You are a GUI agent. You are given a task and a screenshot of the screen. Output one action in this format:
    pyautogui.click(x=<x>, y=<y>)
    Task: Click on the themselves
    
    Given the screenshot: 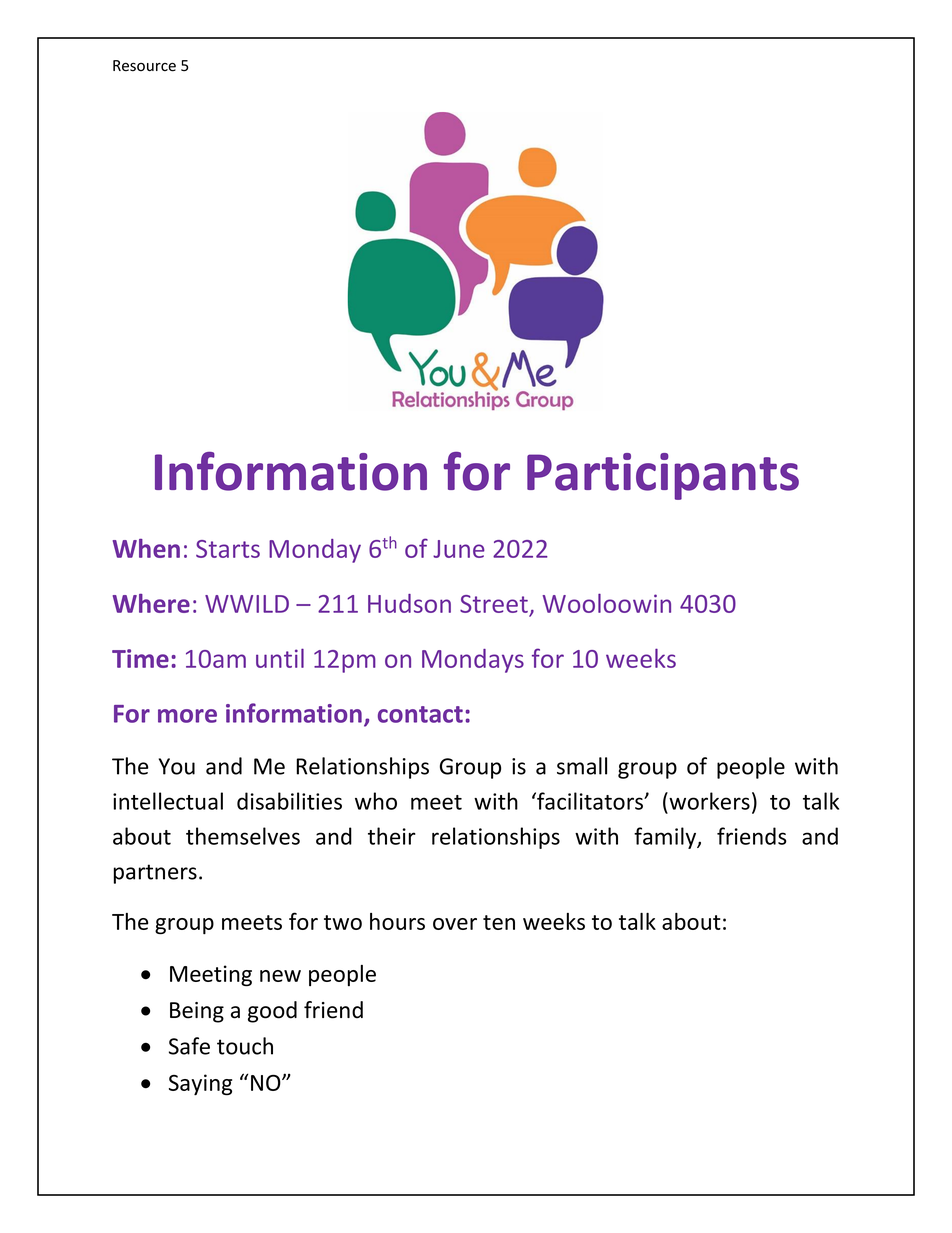 What is the action you would take?
    pyautogui.click(x=243, y=836)
